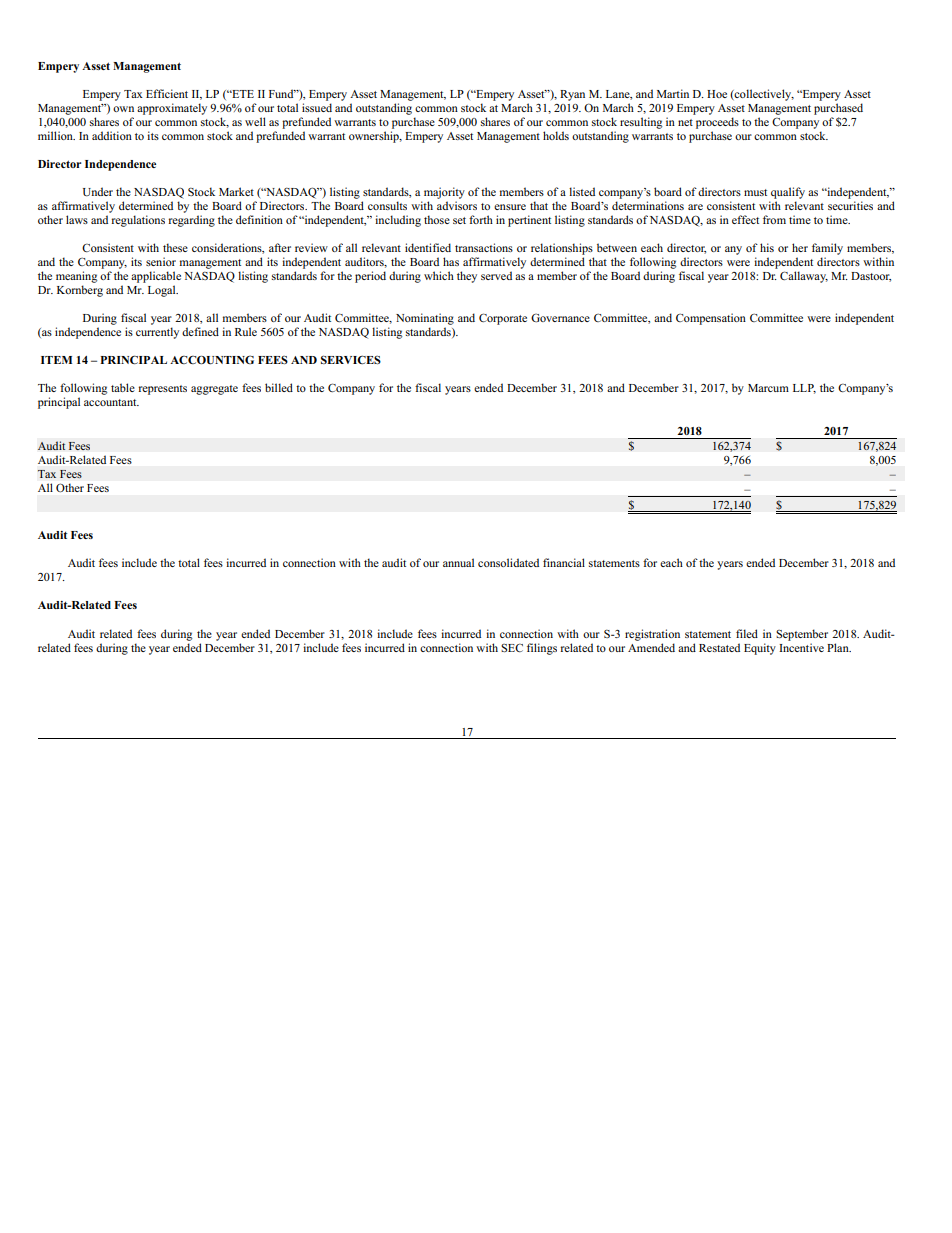 The height and width of the image is (1233, 952). I want to click on filed, so click(747, 633).
